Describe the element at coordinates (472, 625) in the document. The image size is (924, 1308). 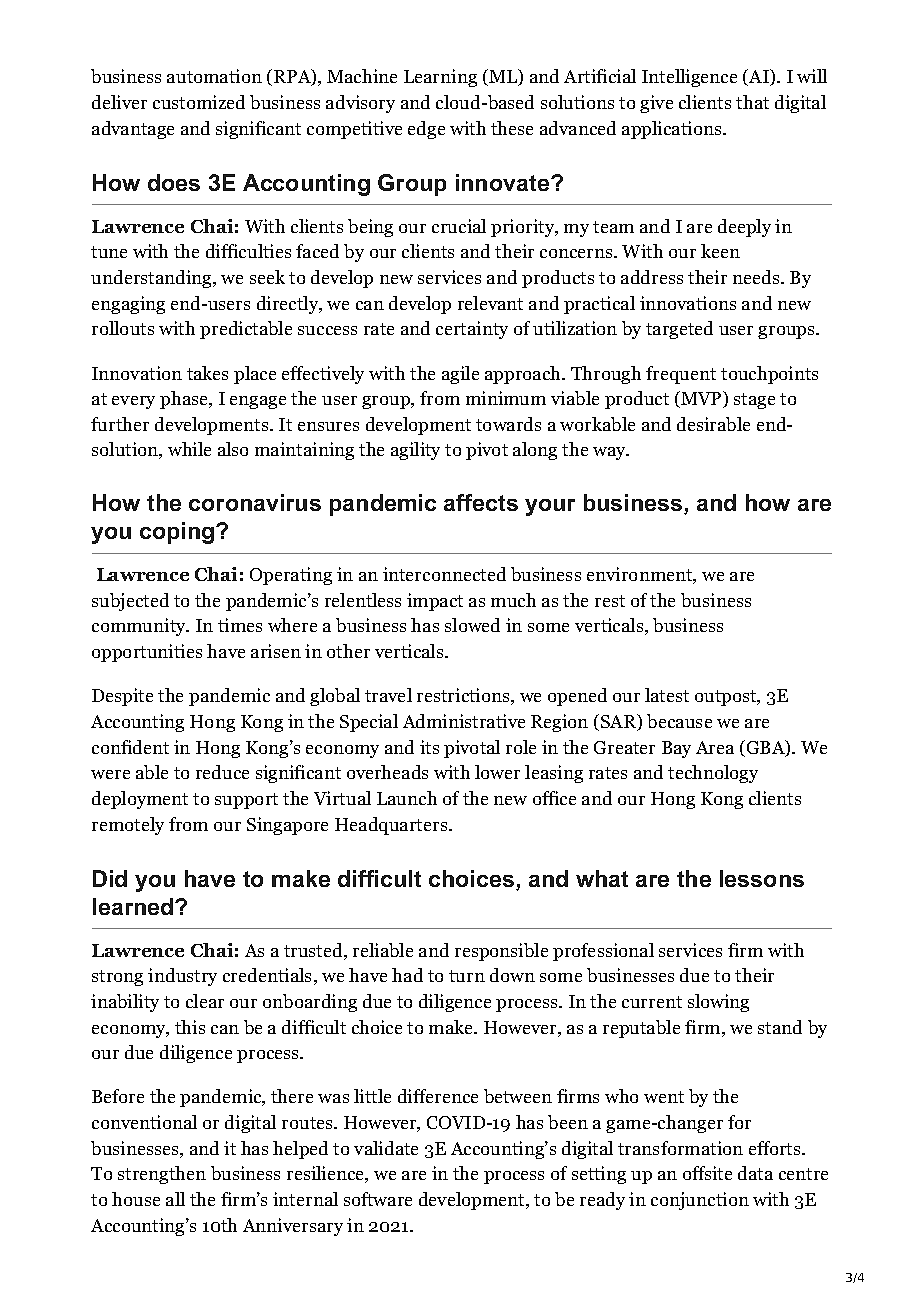
I see `slowed` at that location.
